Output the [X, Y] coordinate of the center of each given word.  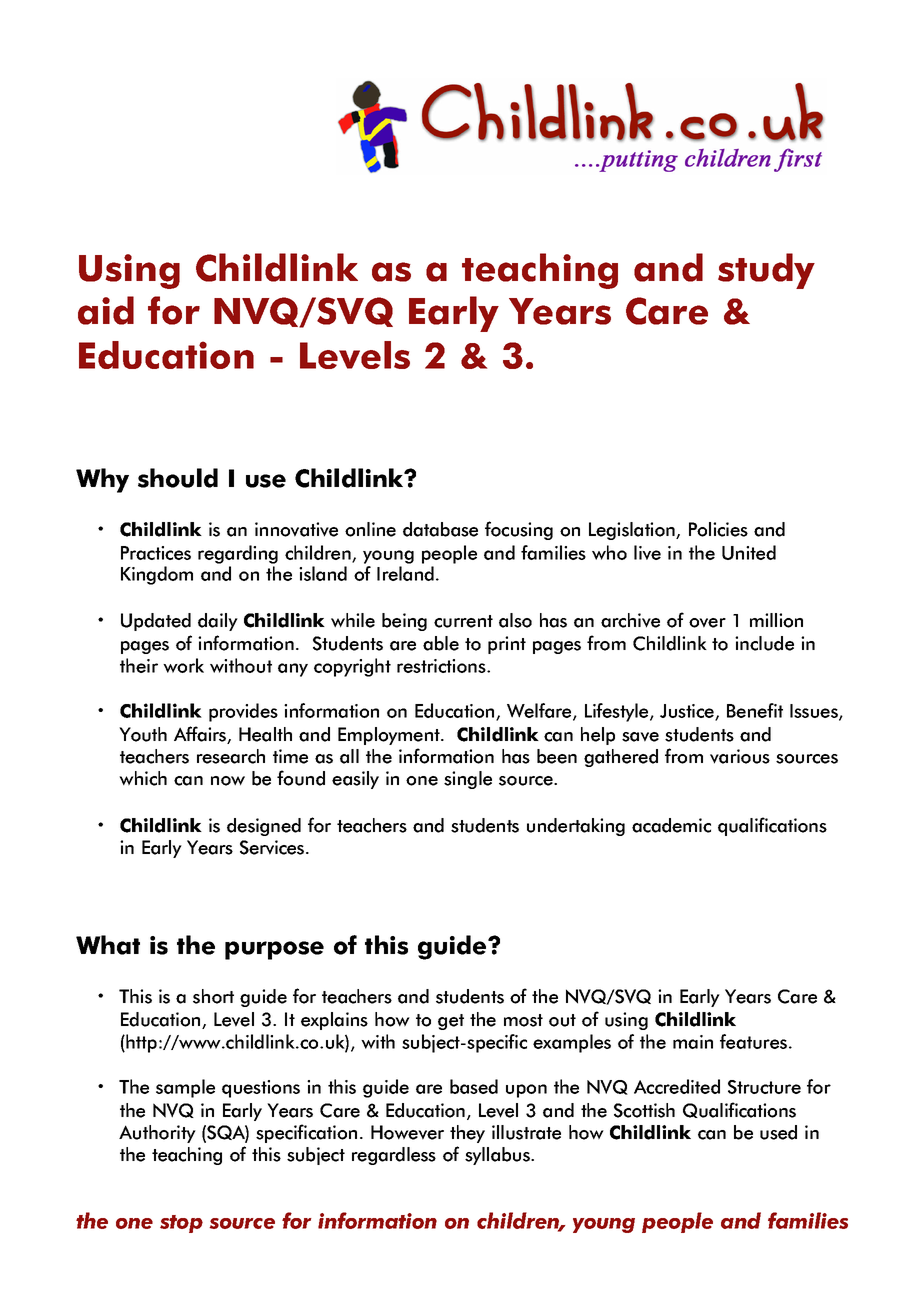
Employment [390, 736]
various [740, 756]
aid [106, 310]
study [766, 271]
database [440, 529]
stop [181, 1224]
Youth [143, 734]
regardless [394, 1156]
